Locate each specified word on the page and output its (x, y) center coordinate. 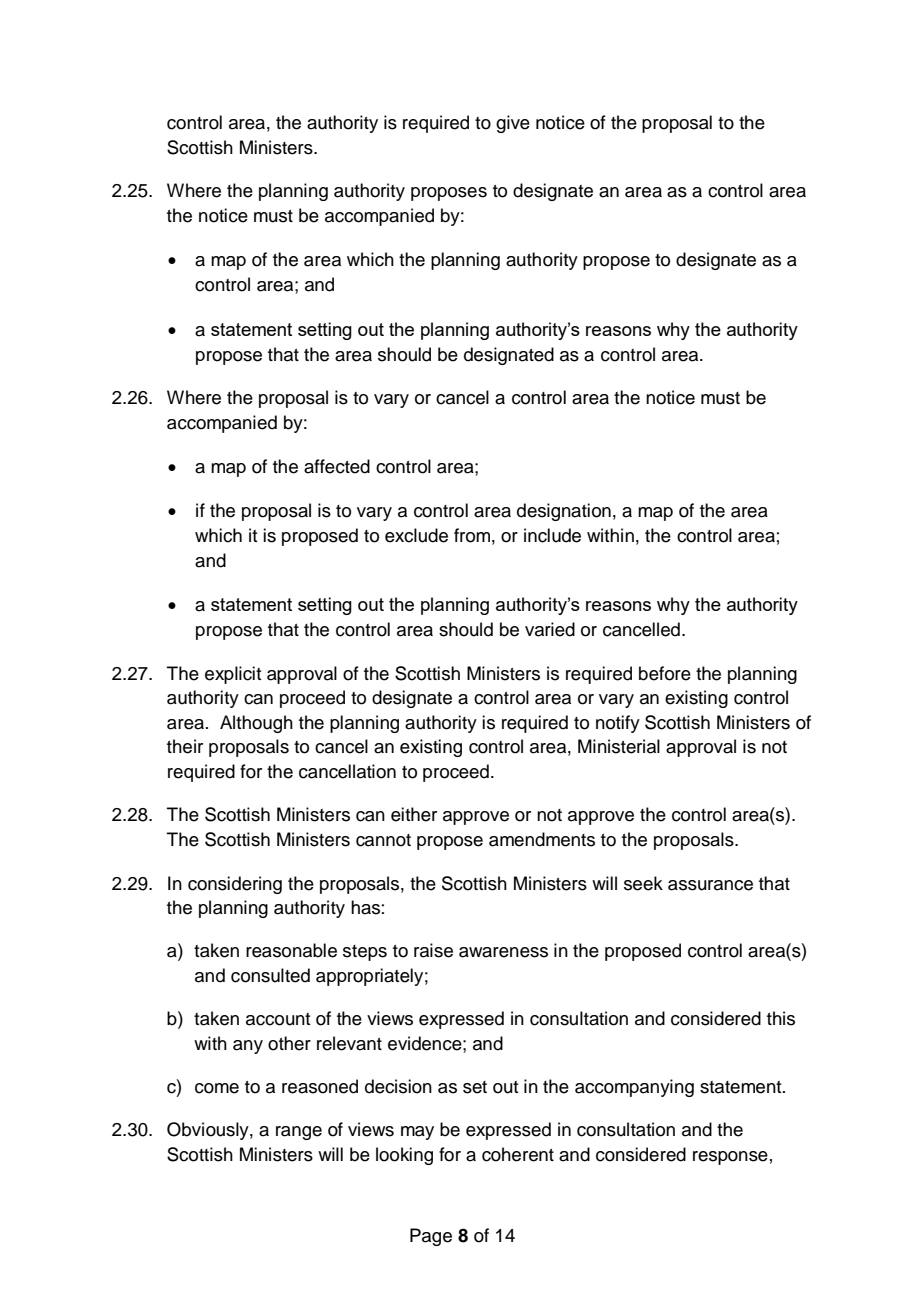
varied (550, 629)
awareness (503, 952)
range (299, 1133)
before (665, 673)
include (552, 535)
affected (337, 466)
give (513, 124)
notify (618, 724)
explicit (233, 675)
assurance (710, 885)
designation (564, 512)
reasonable (291, 950)
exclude (416, 535)
